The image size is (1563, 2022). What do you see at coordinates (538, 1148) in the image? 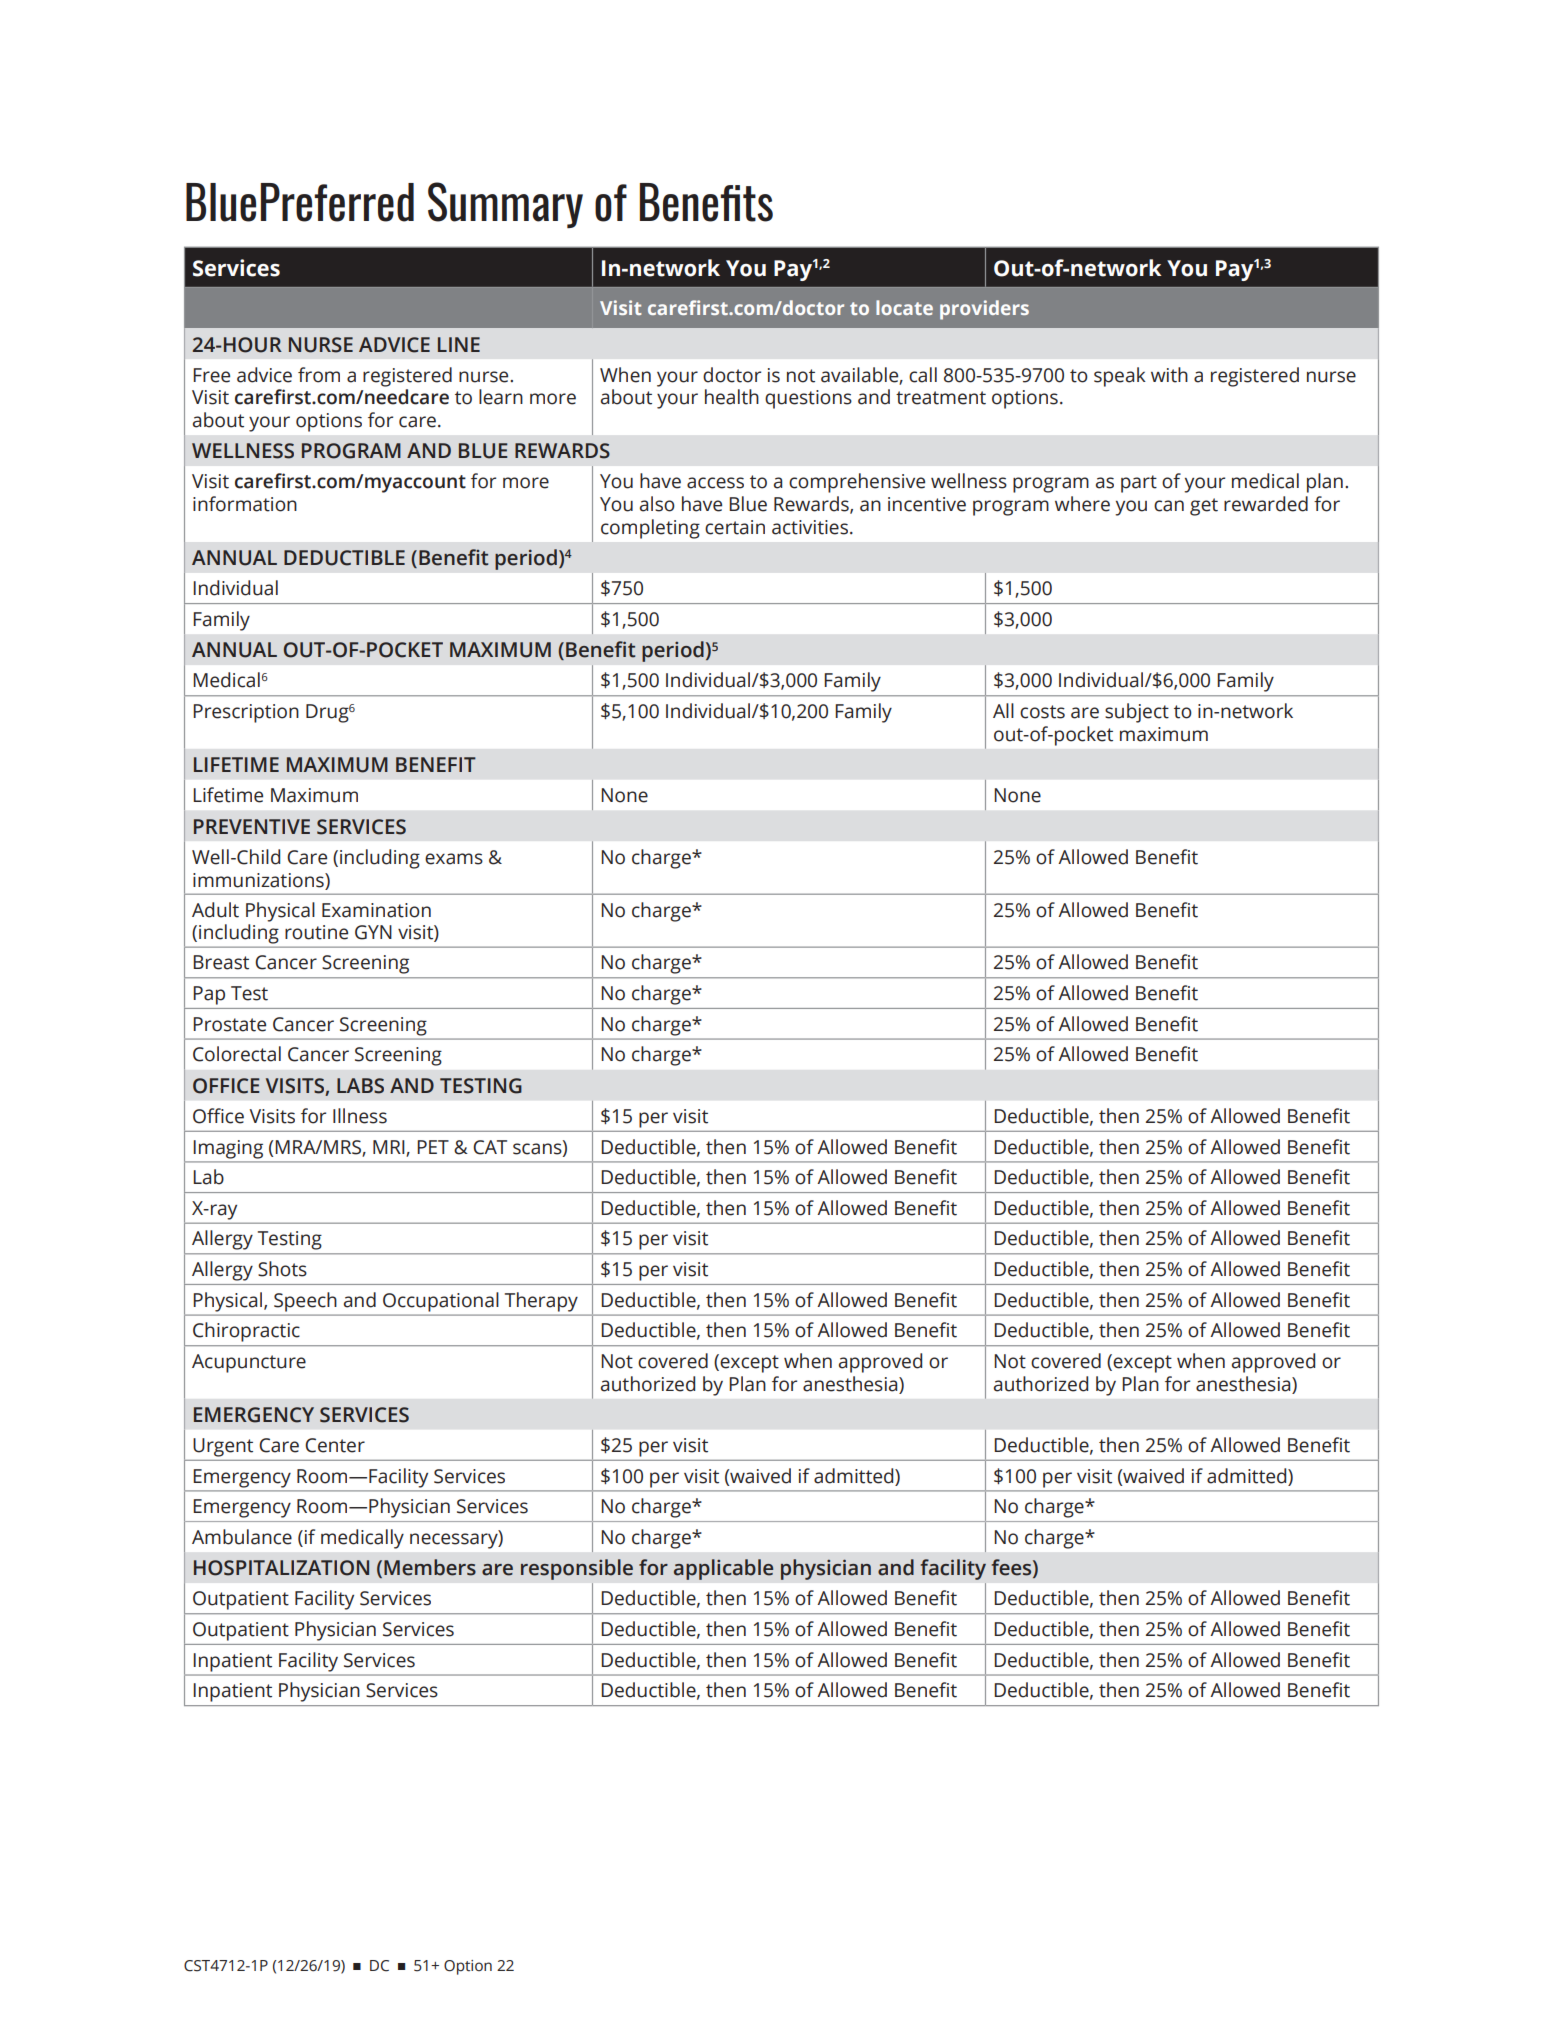
I see `scans` at bounding box center [538, 1148].
